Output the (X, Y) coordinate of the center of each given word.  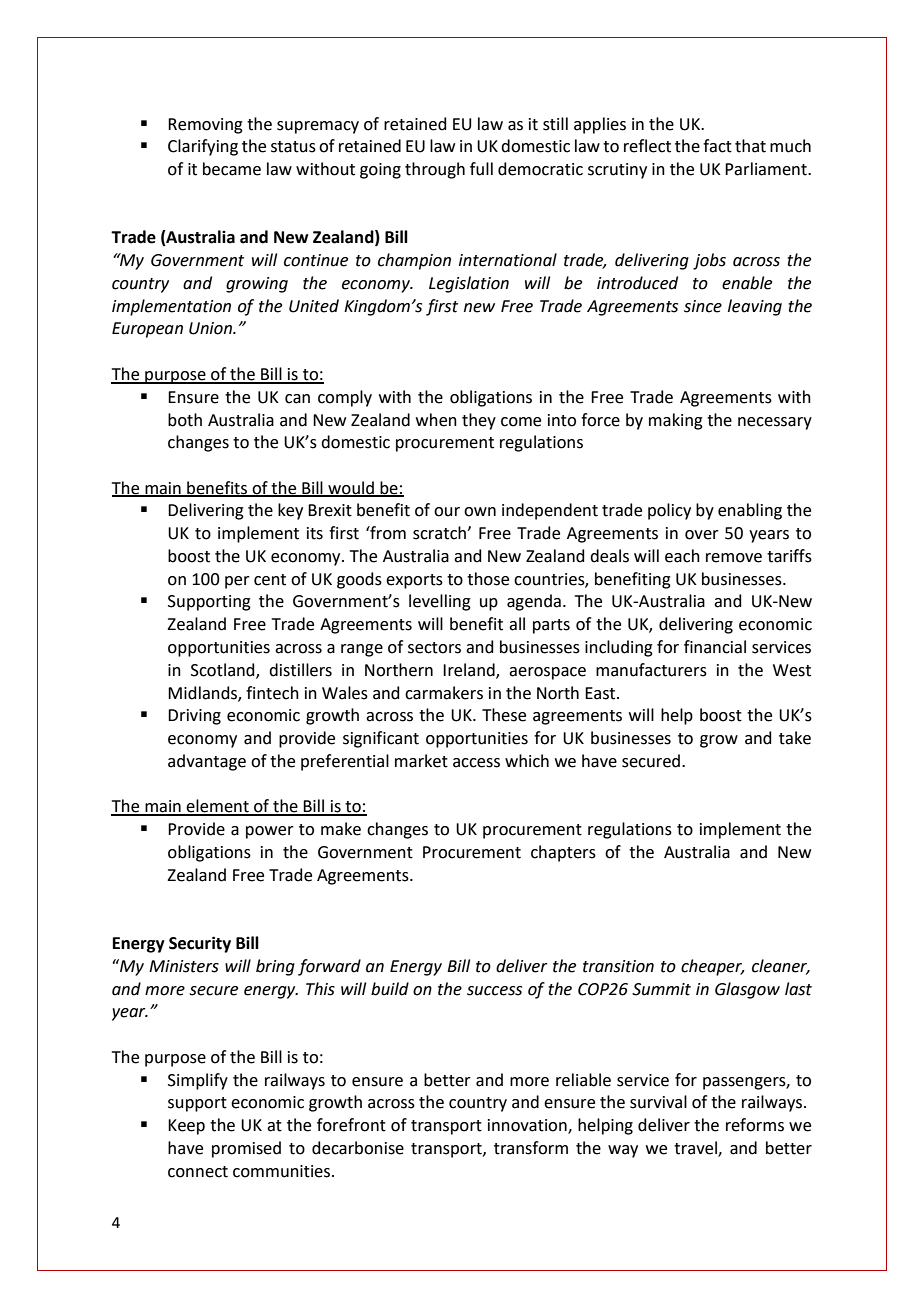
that (750, 146)
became (232, 169)
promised (246, 1149)
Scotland (224, 671)
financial (715, 647)
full (481, 169)
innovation (528, 1126)
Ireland (470, 671)
